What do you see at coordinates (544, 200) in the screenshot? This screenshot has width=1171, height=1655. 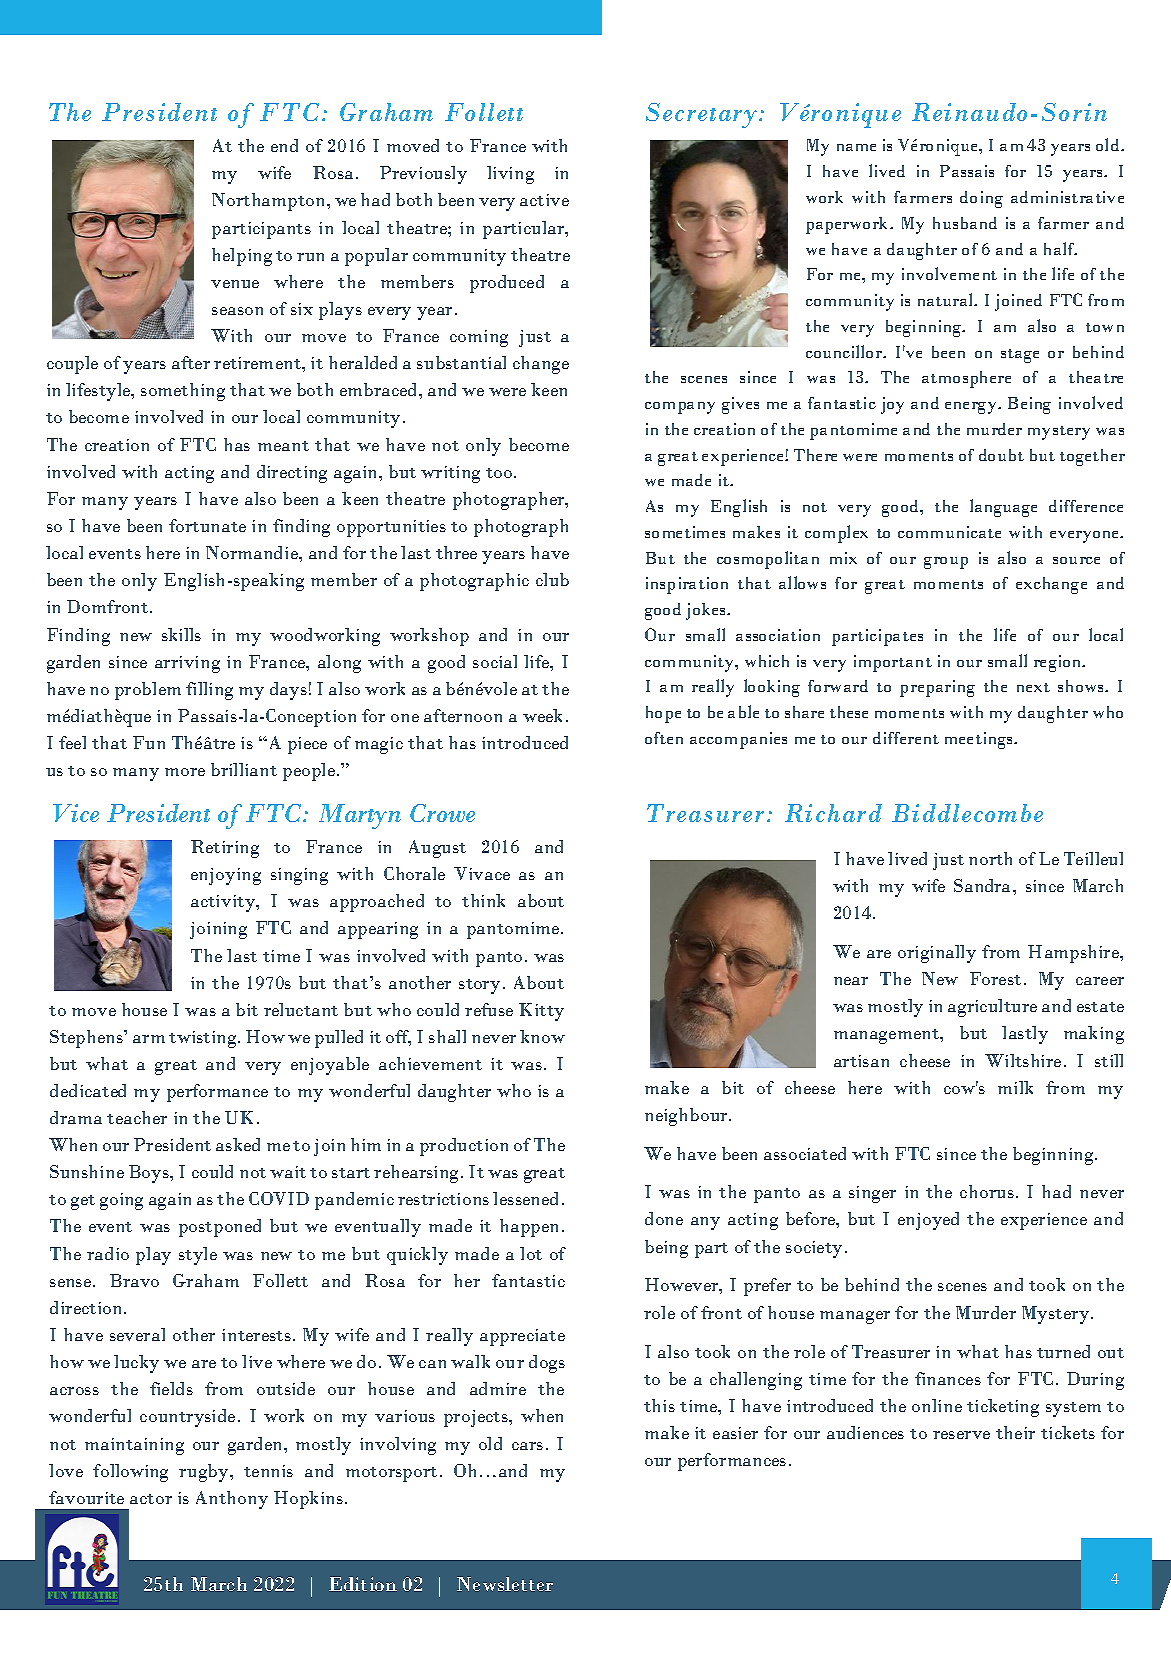 I see `active` at bounding box center [544, 200].
